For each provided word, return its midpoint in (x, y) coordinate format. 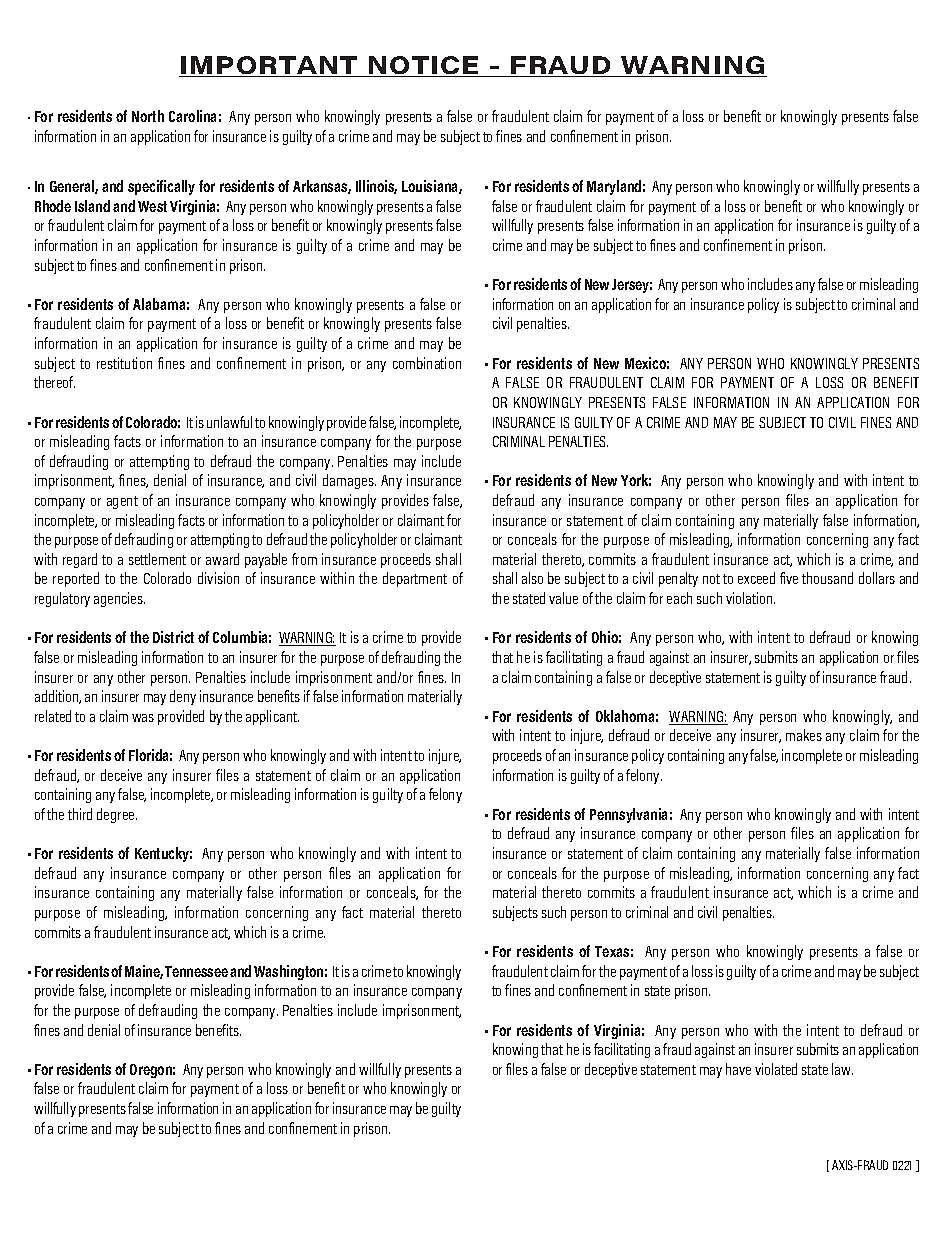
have (738, 1069)
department (415, 579)
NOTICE (424, 66)
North (148, 116)
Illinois (376, 187)
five (789, 578)
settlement (157, 559)
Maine (144, 972)
